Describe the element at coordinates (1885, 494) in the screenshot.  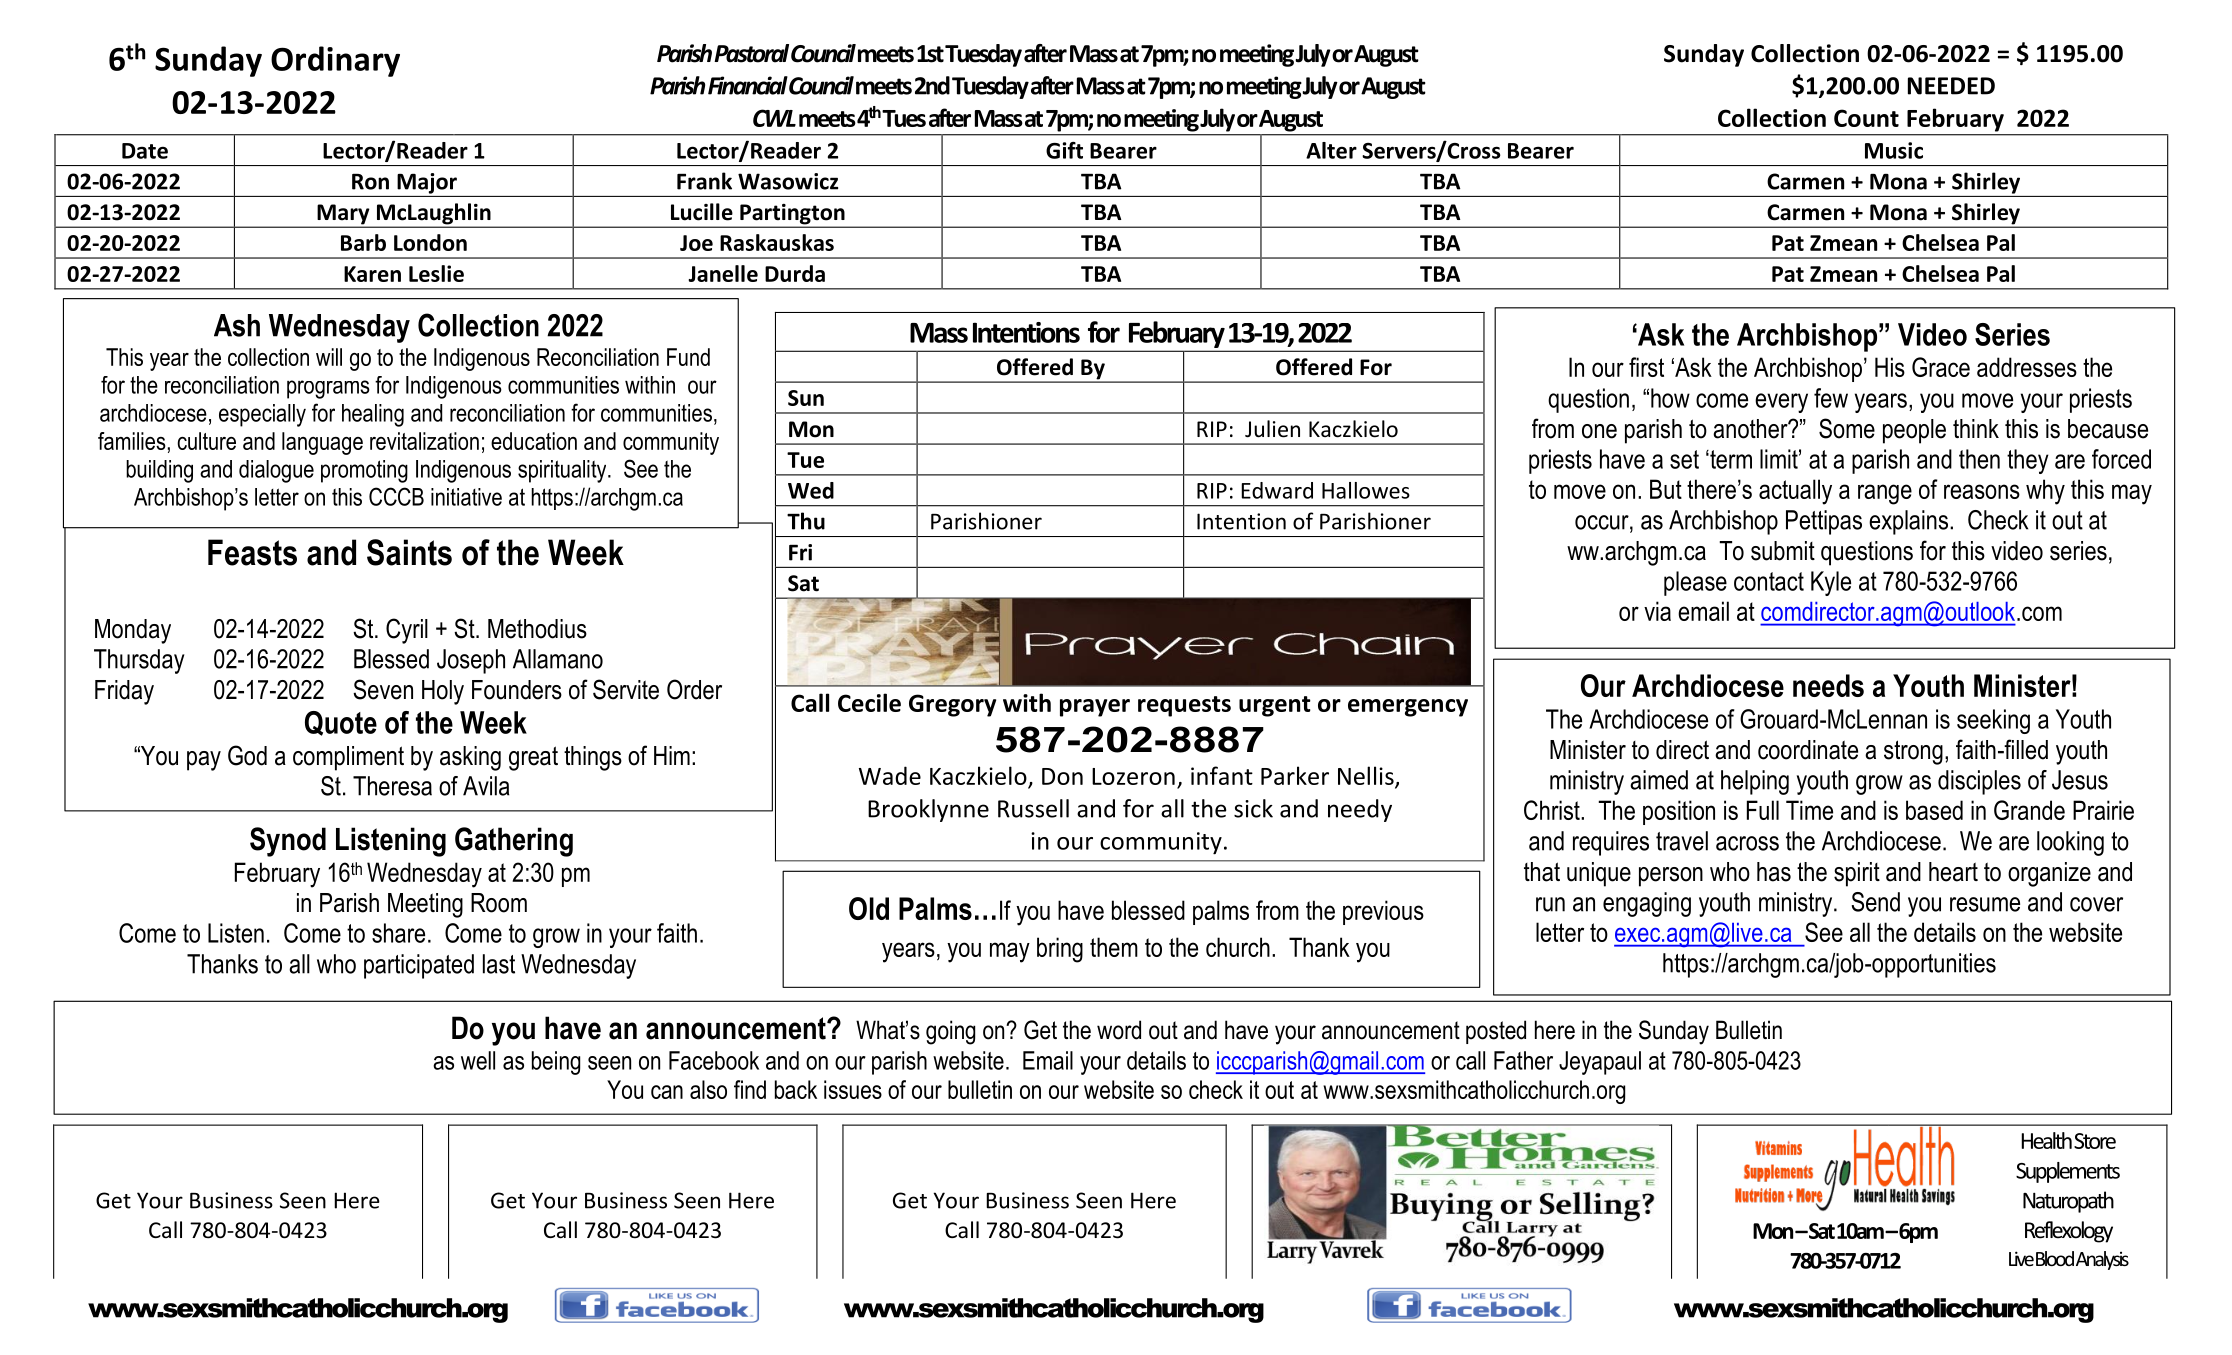
I see `range` at that location.
